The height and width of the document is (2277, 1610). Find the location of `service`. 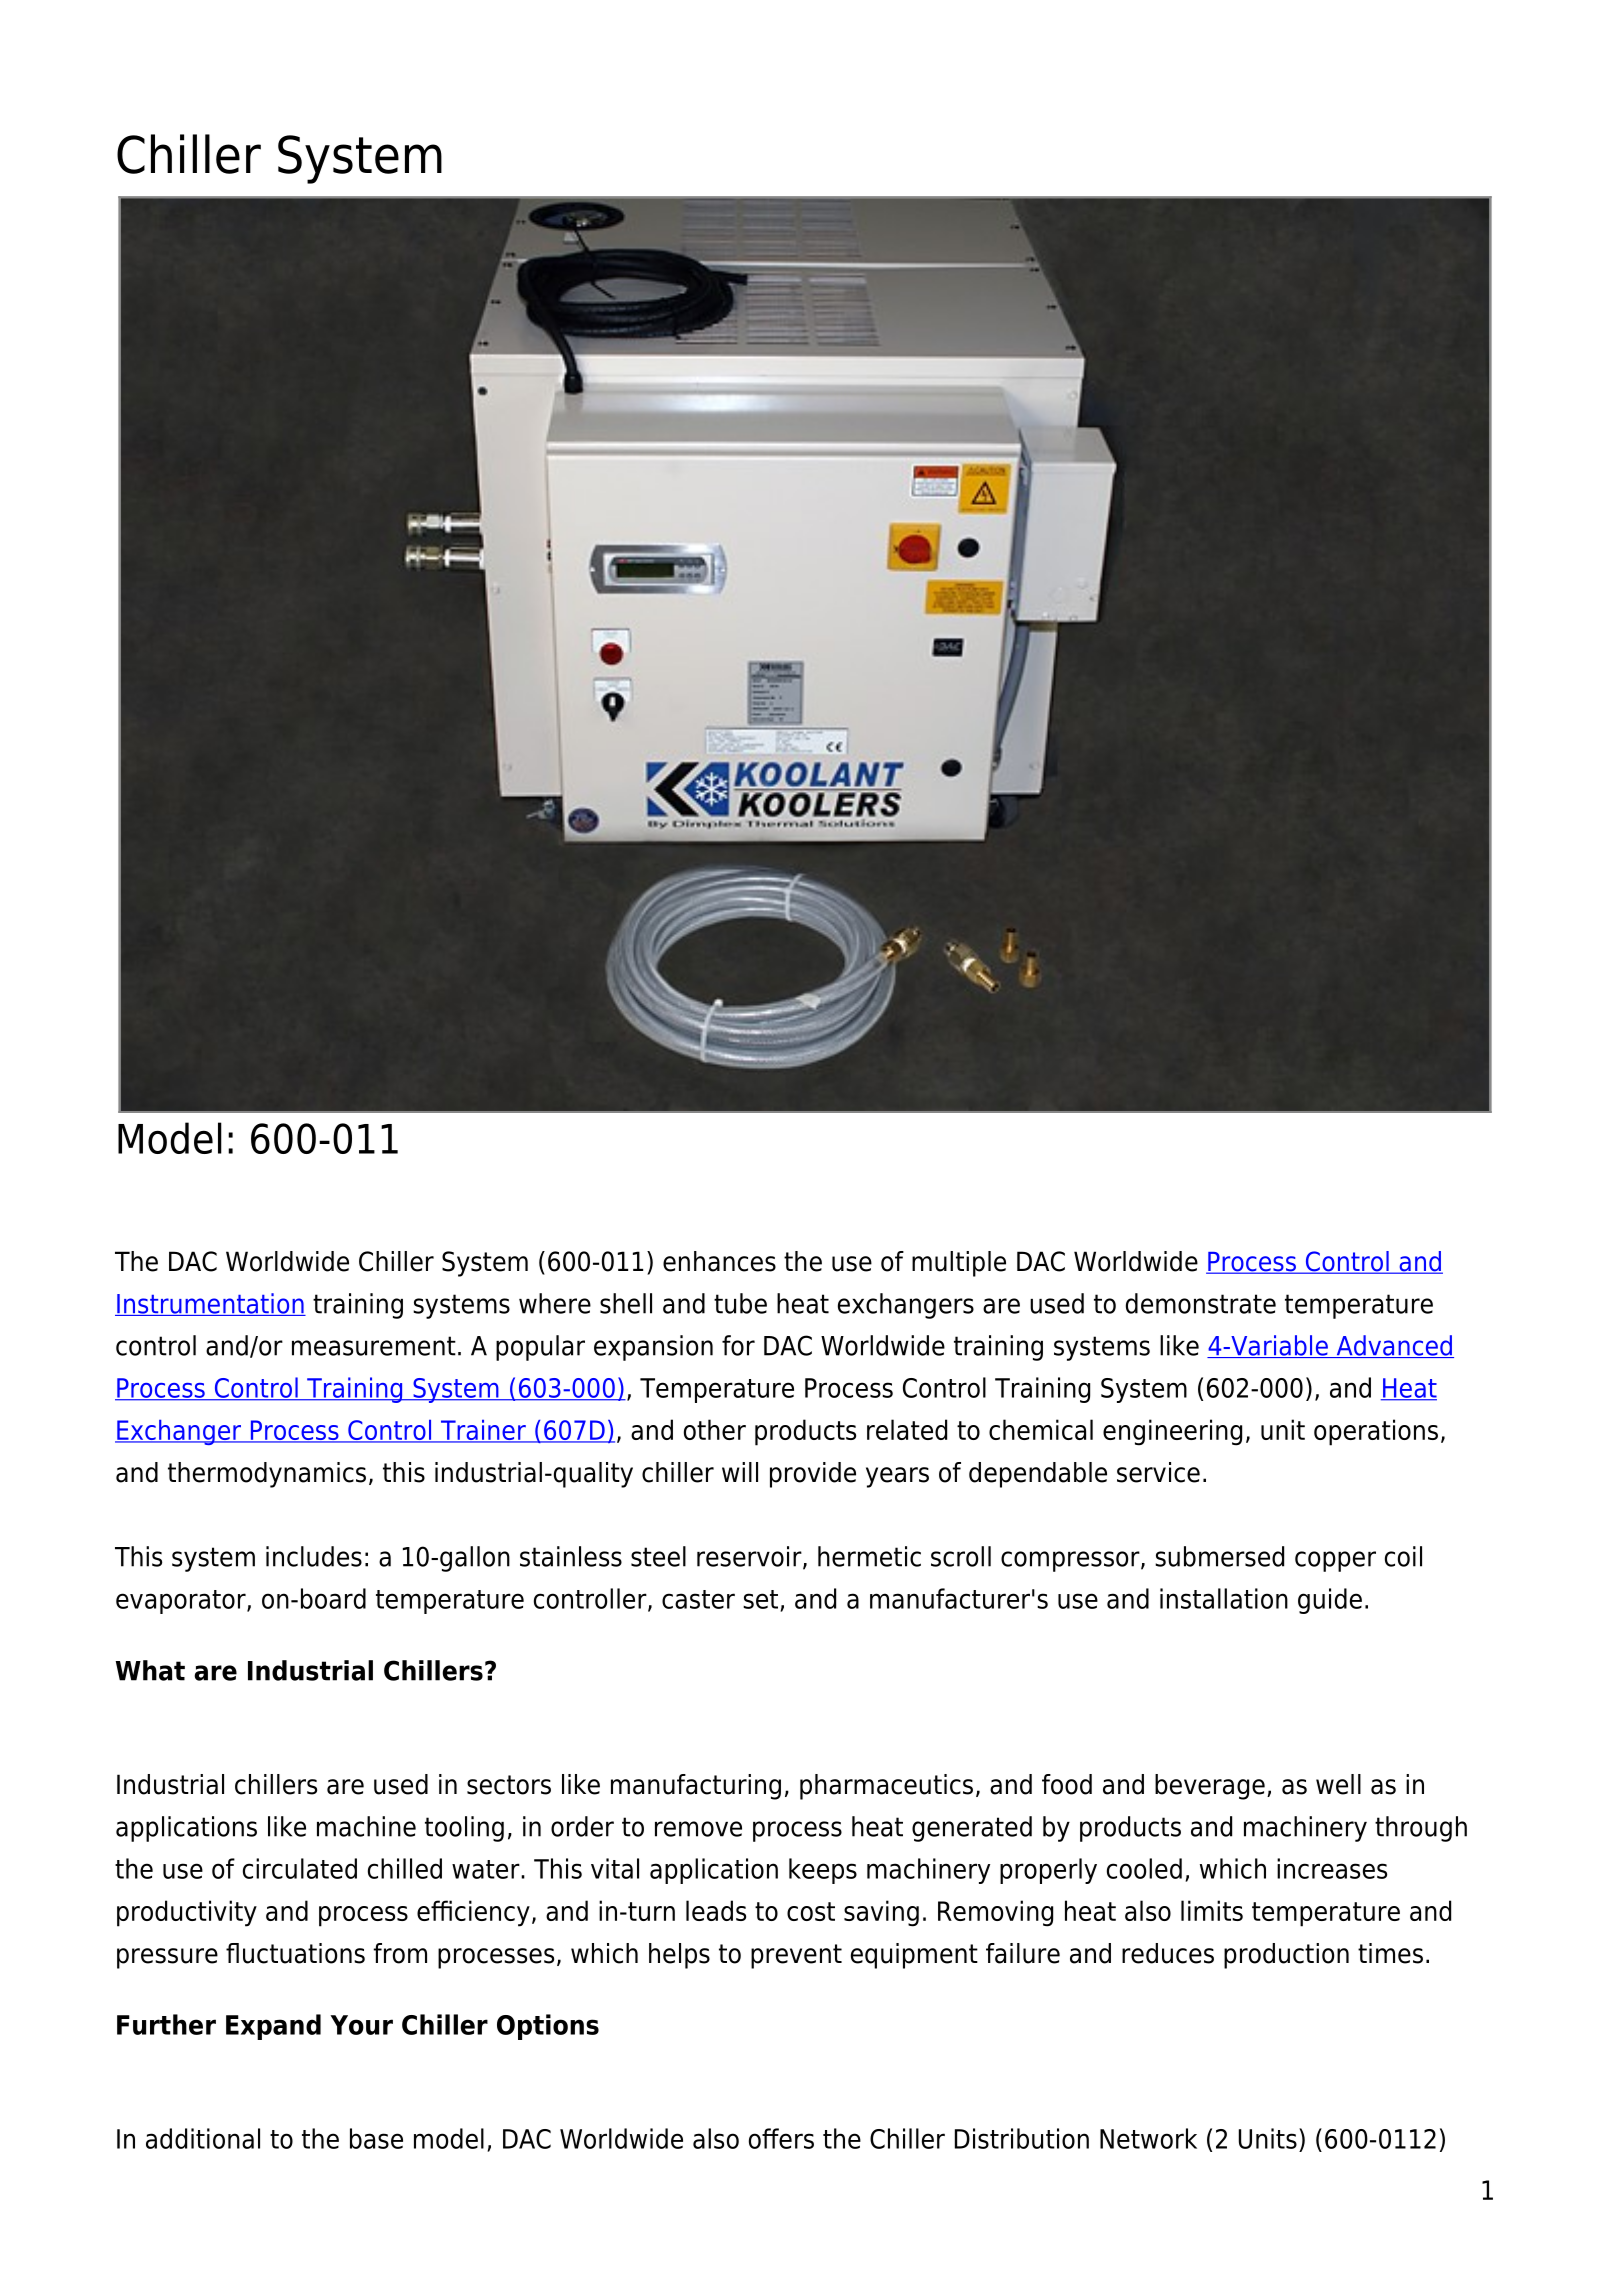

service is located at coordinates (1158, 1472).
